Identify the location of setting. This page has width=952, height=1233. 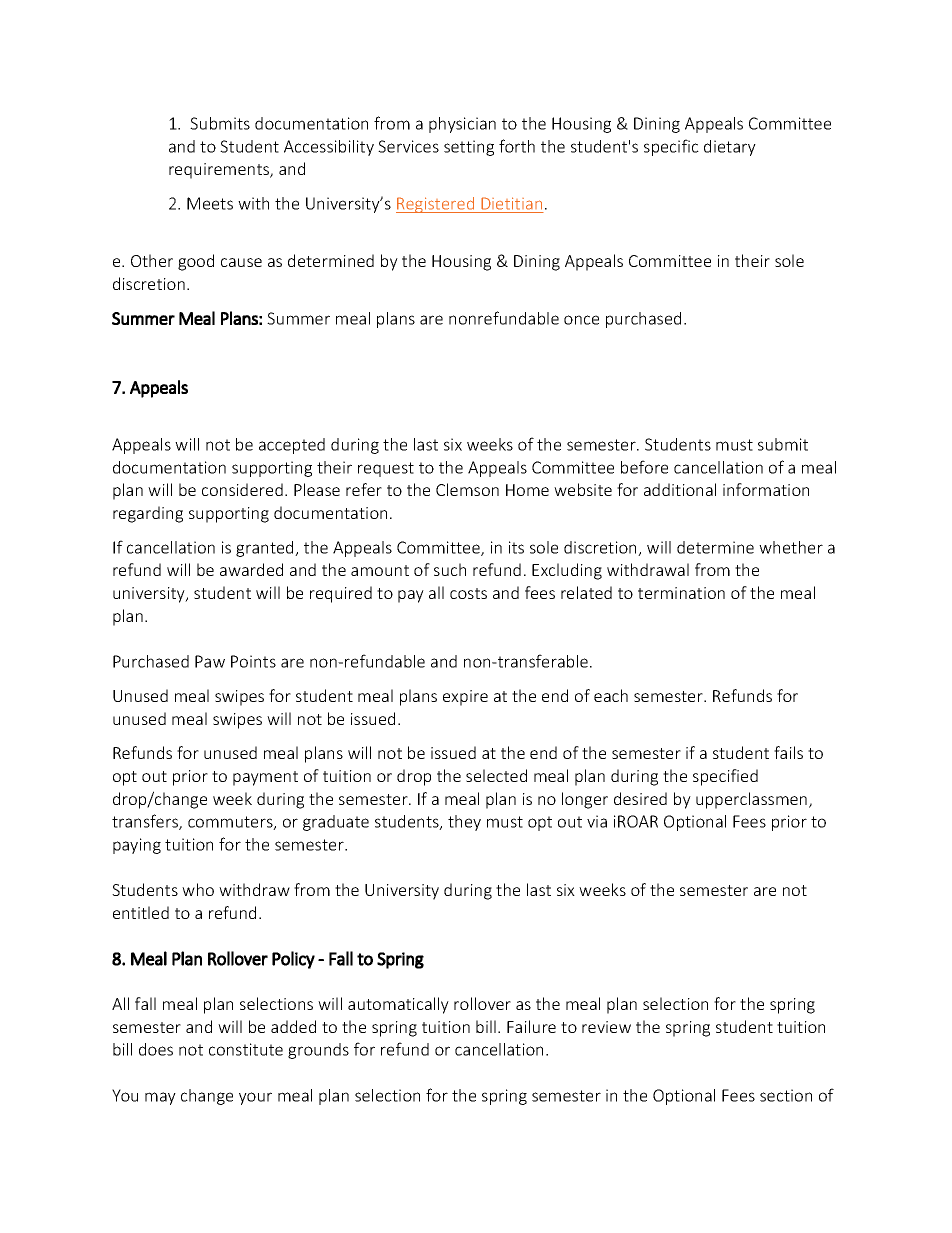
(469, 148).
